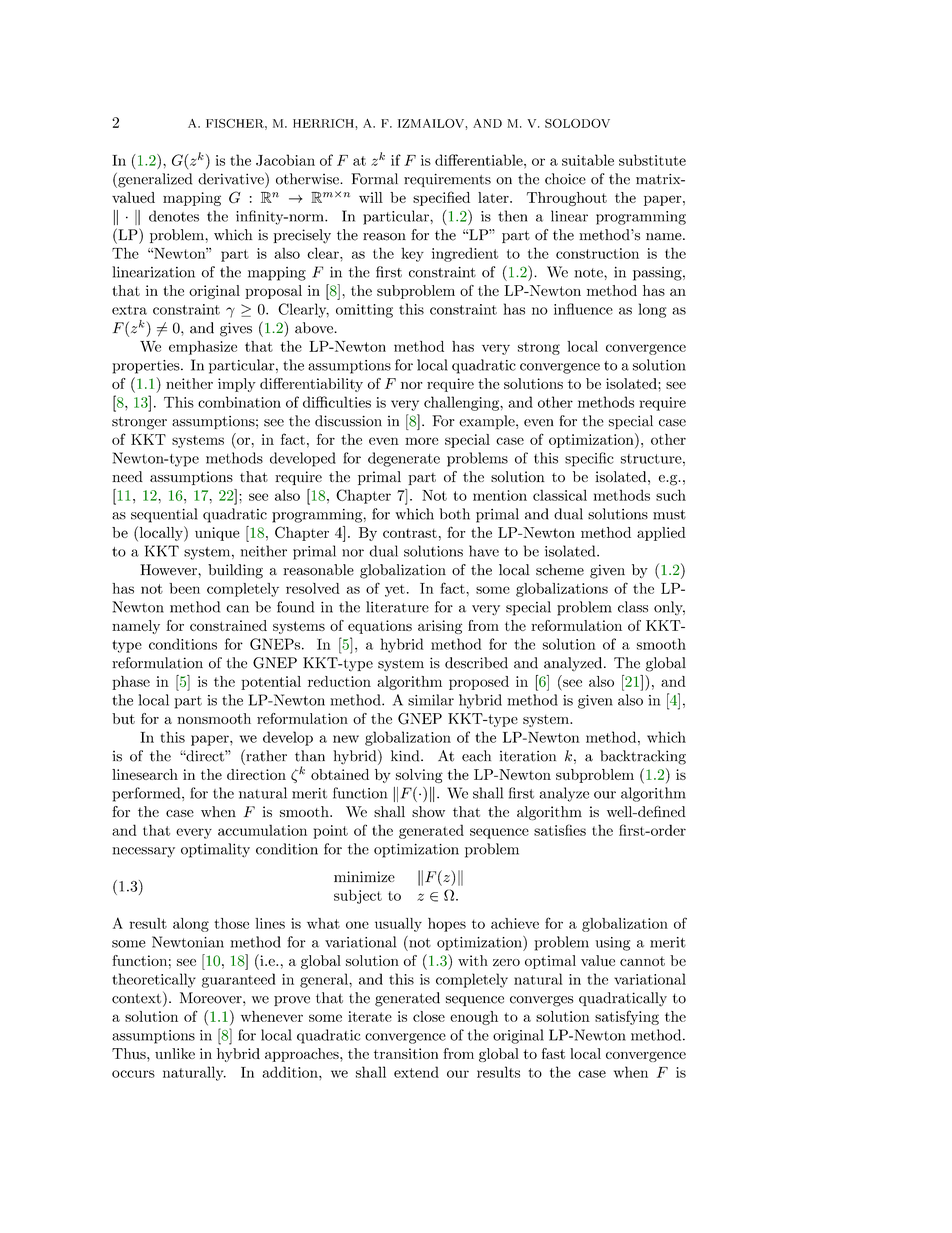  I want to click on been, so click(184, 588).
